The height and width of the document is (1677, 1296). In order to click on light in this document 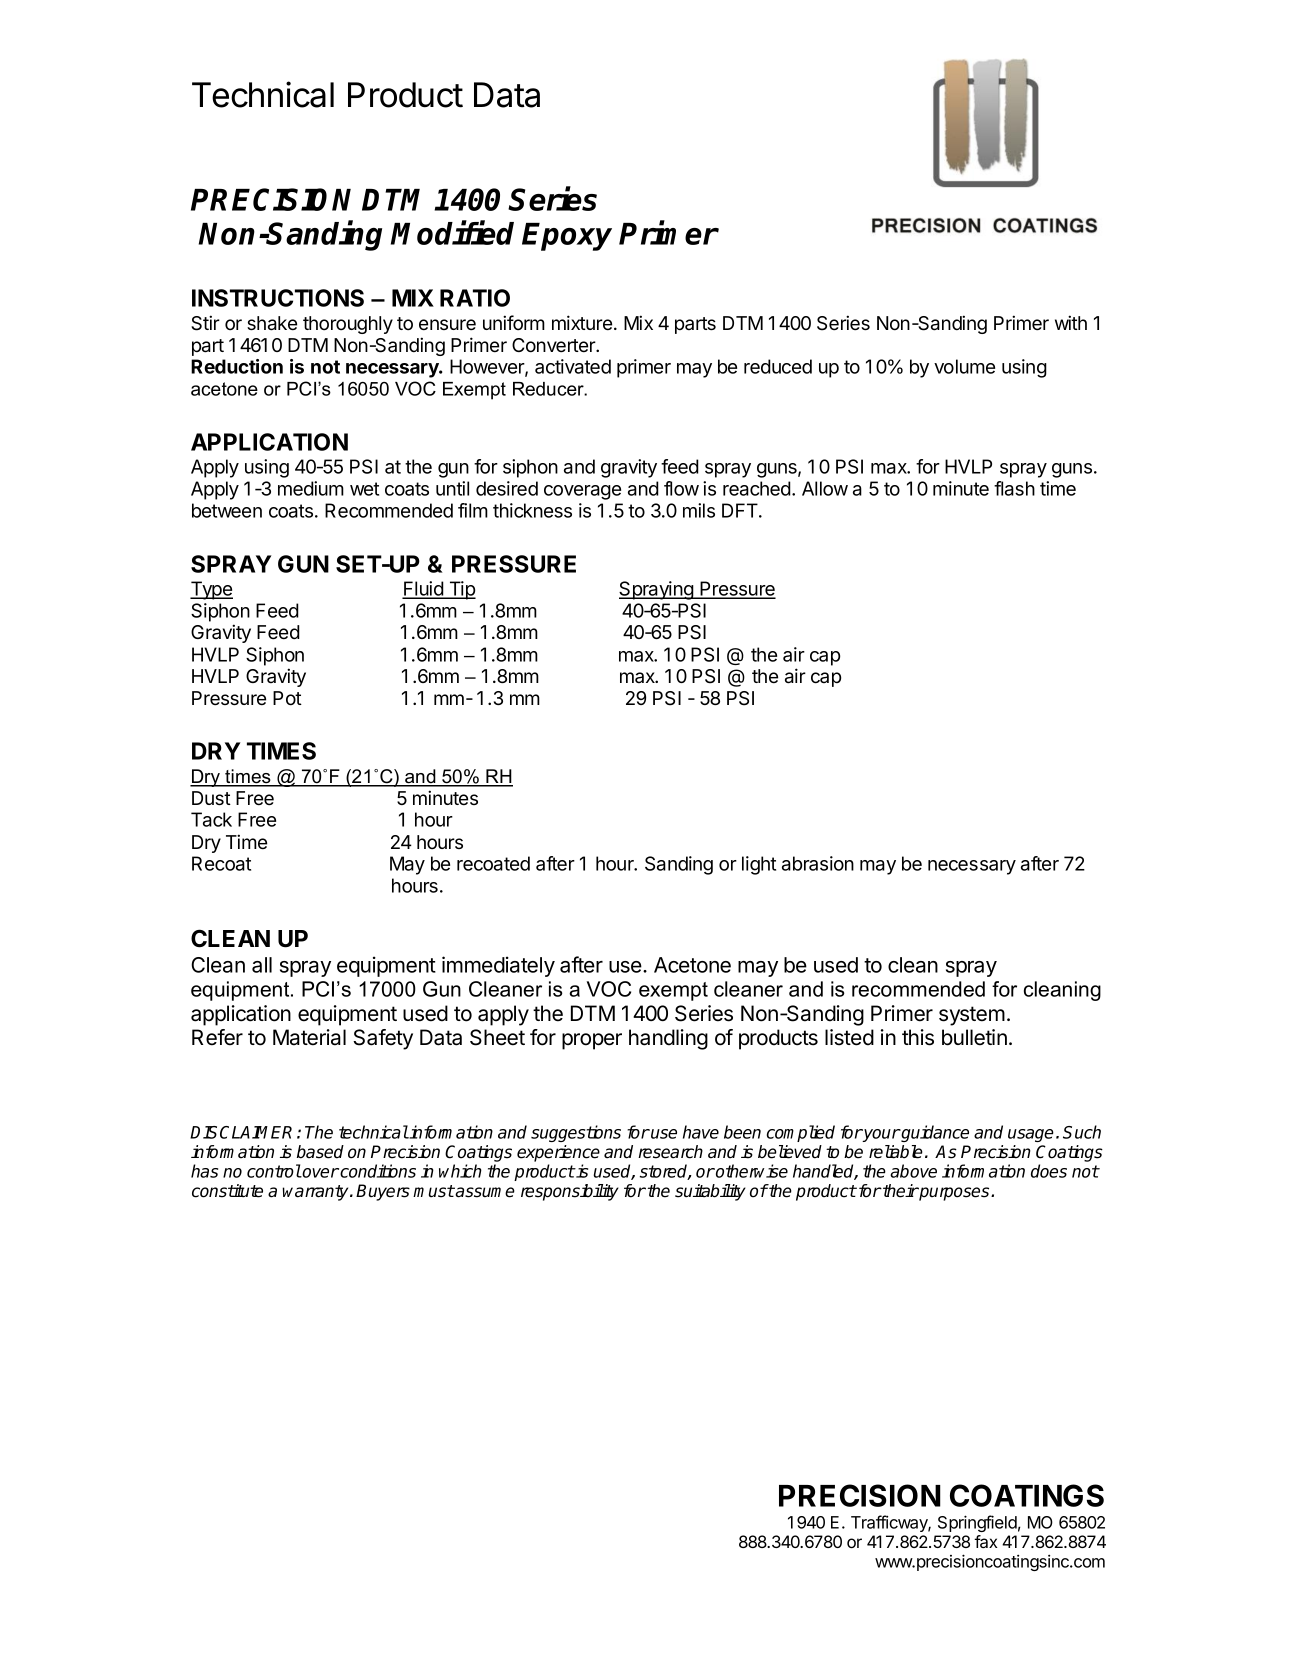, I will do `click(759, 865)`.
